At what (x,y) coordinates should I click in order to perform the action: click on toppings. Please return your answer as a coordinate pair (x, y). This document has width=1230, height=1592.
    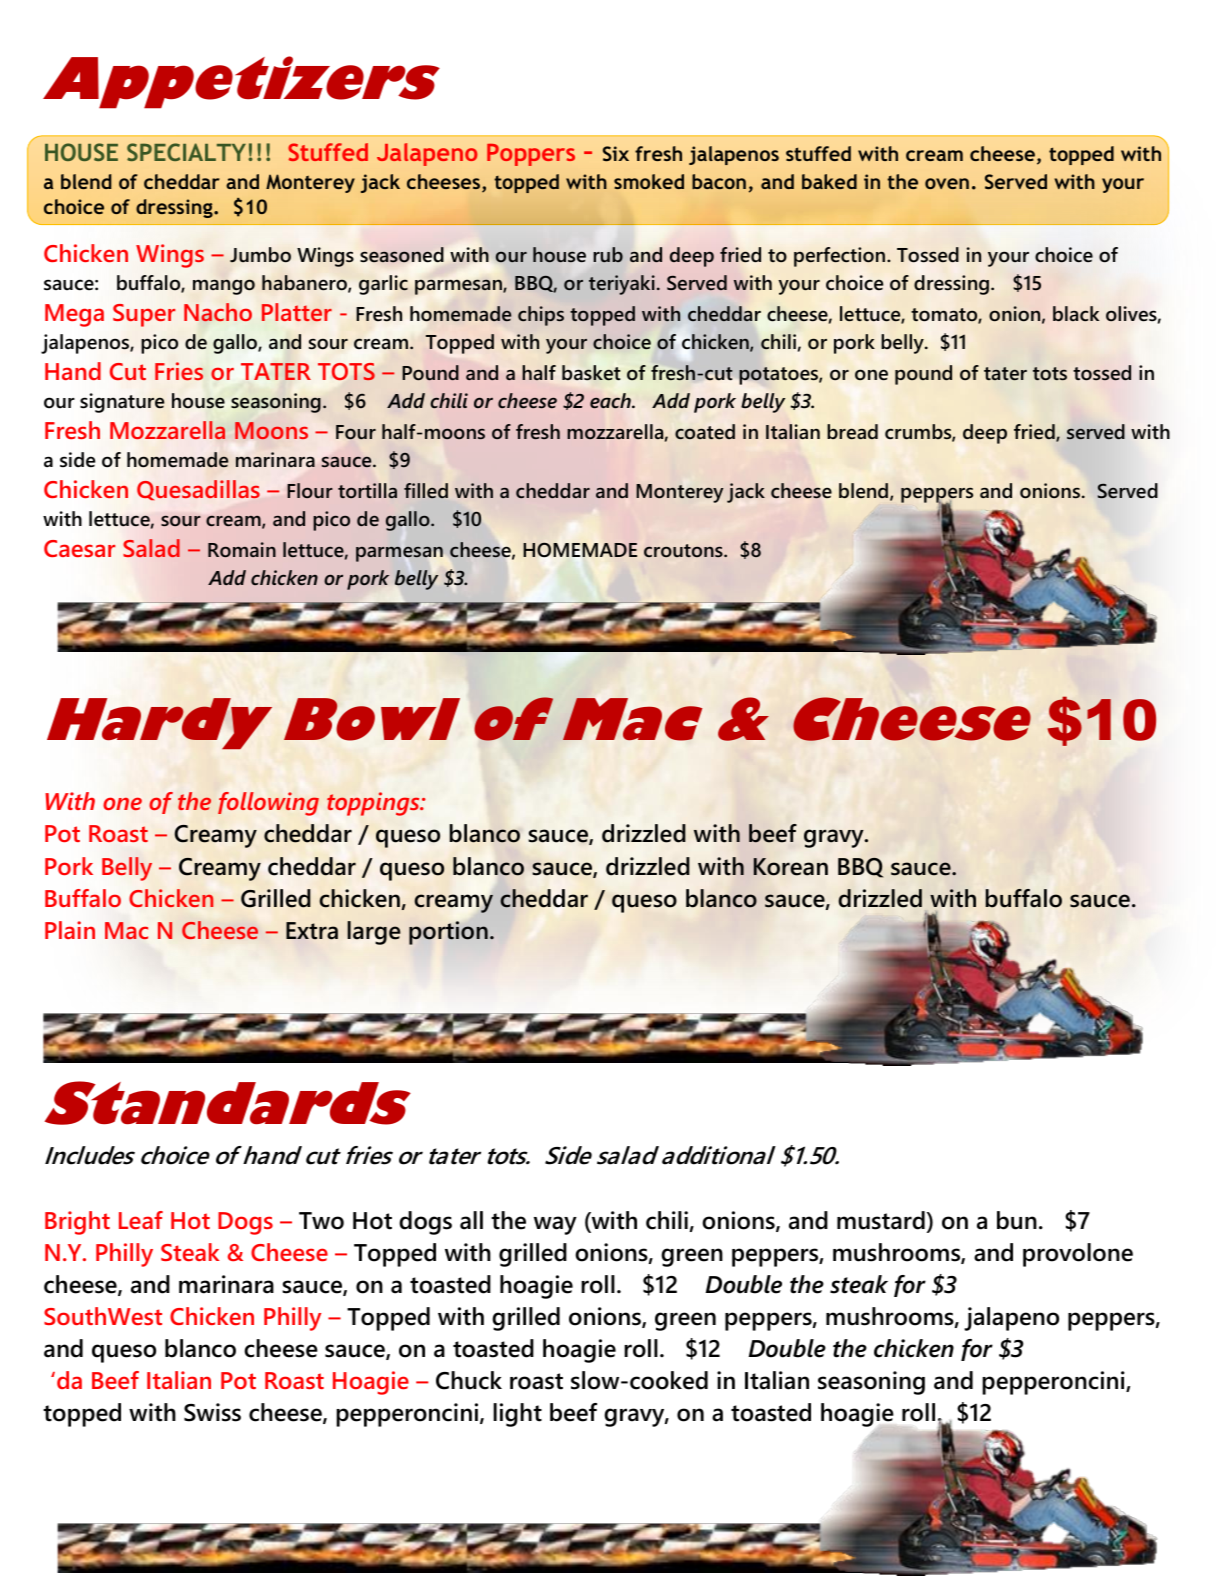
    Looking at the image, I should click on (374, 804).
